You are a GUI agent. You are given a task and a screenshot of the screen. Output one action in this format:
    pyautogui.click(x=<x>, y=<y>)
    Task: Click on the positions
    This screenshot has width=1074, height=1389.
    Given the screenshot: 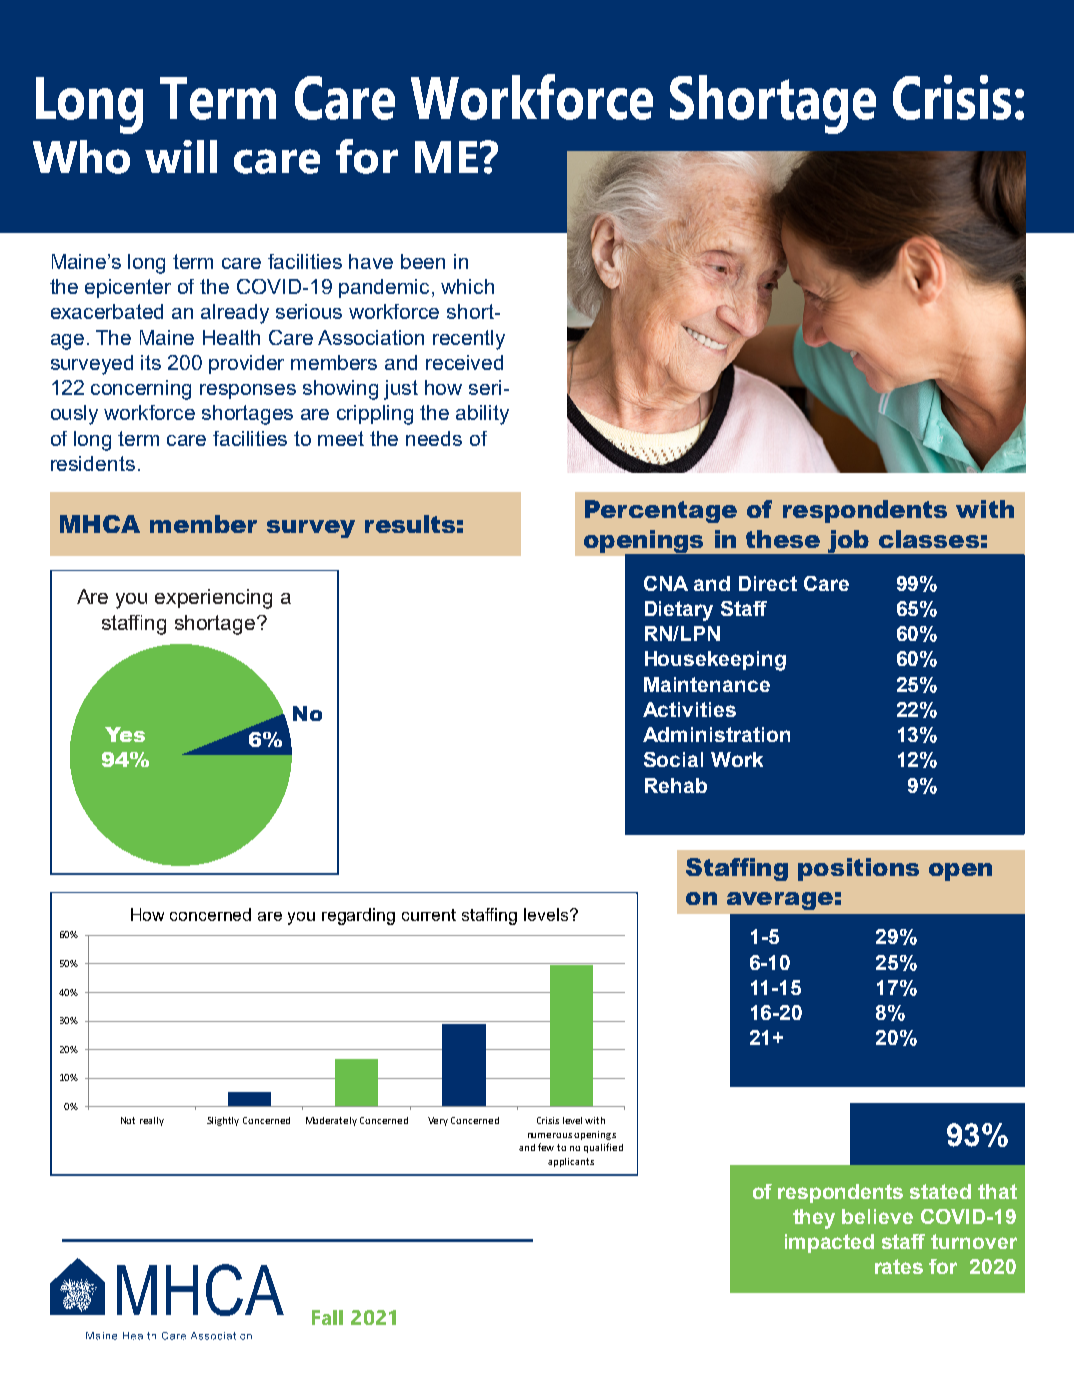 What is the action you would take?
    pyautogui.click(x=858, y=869)
